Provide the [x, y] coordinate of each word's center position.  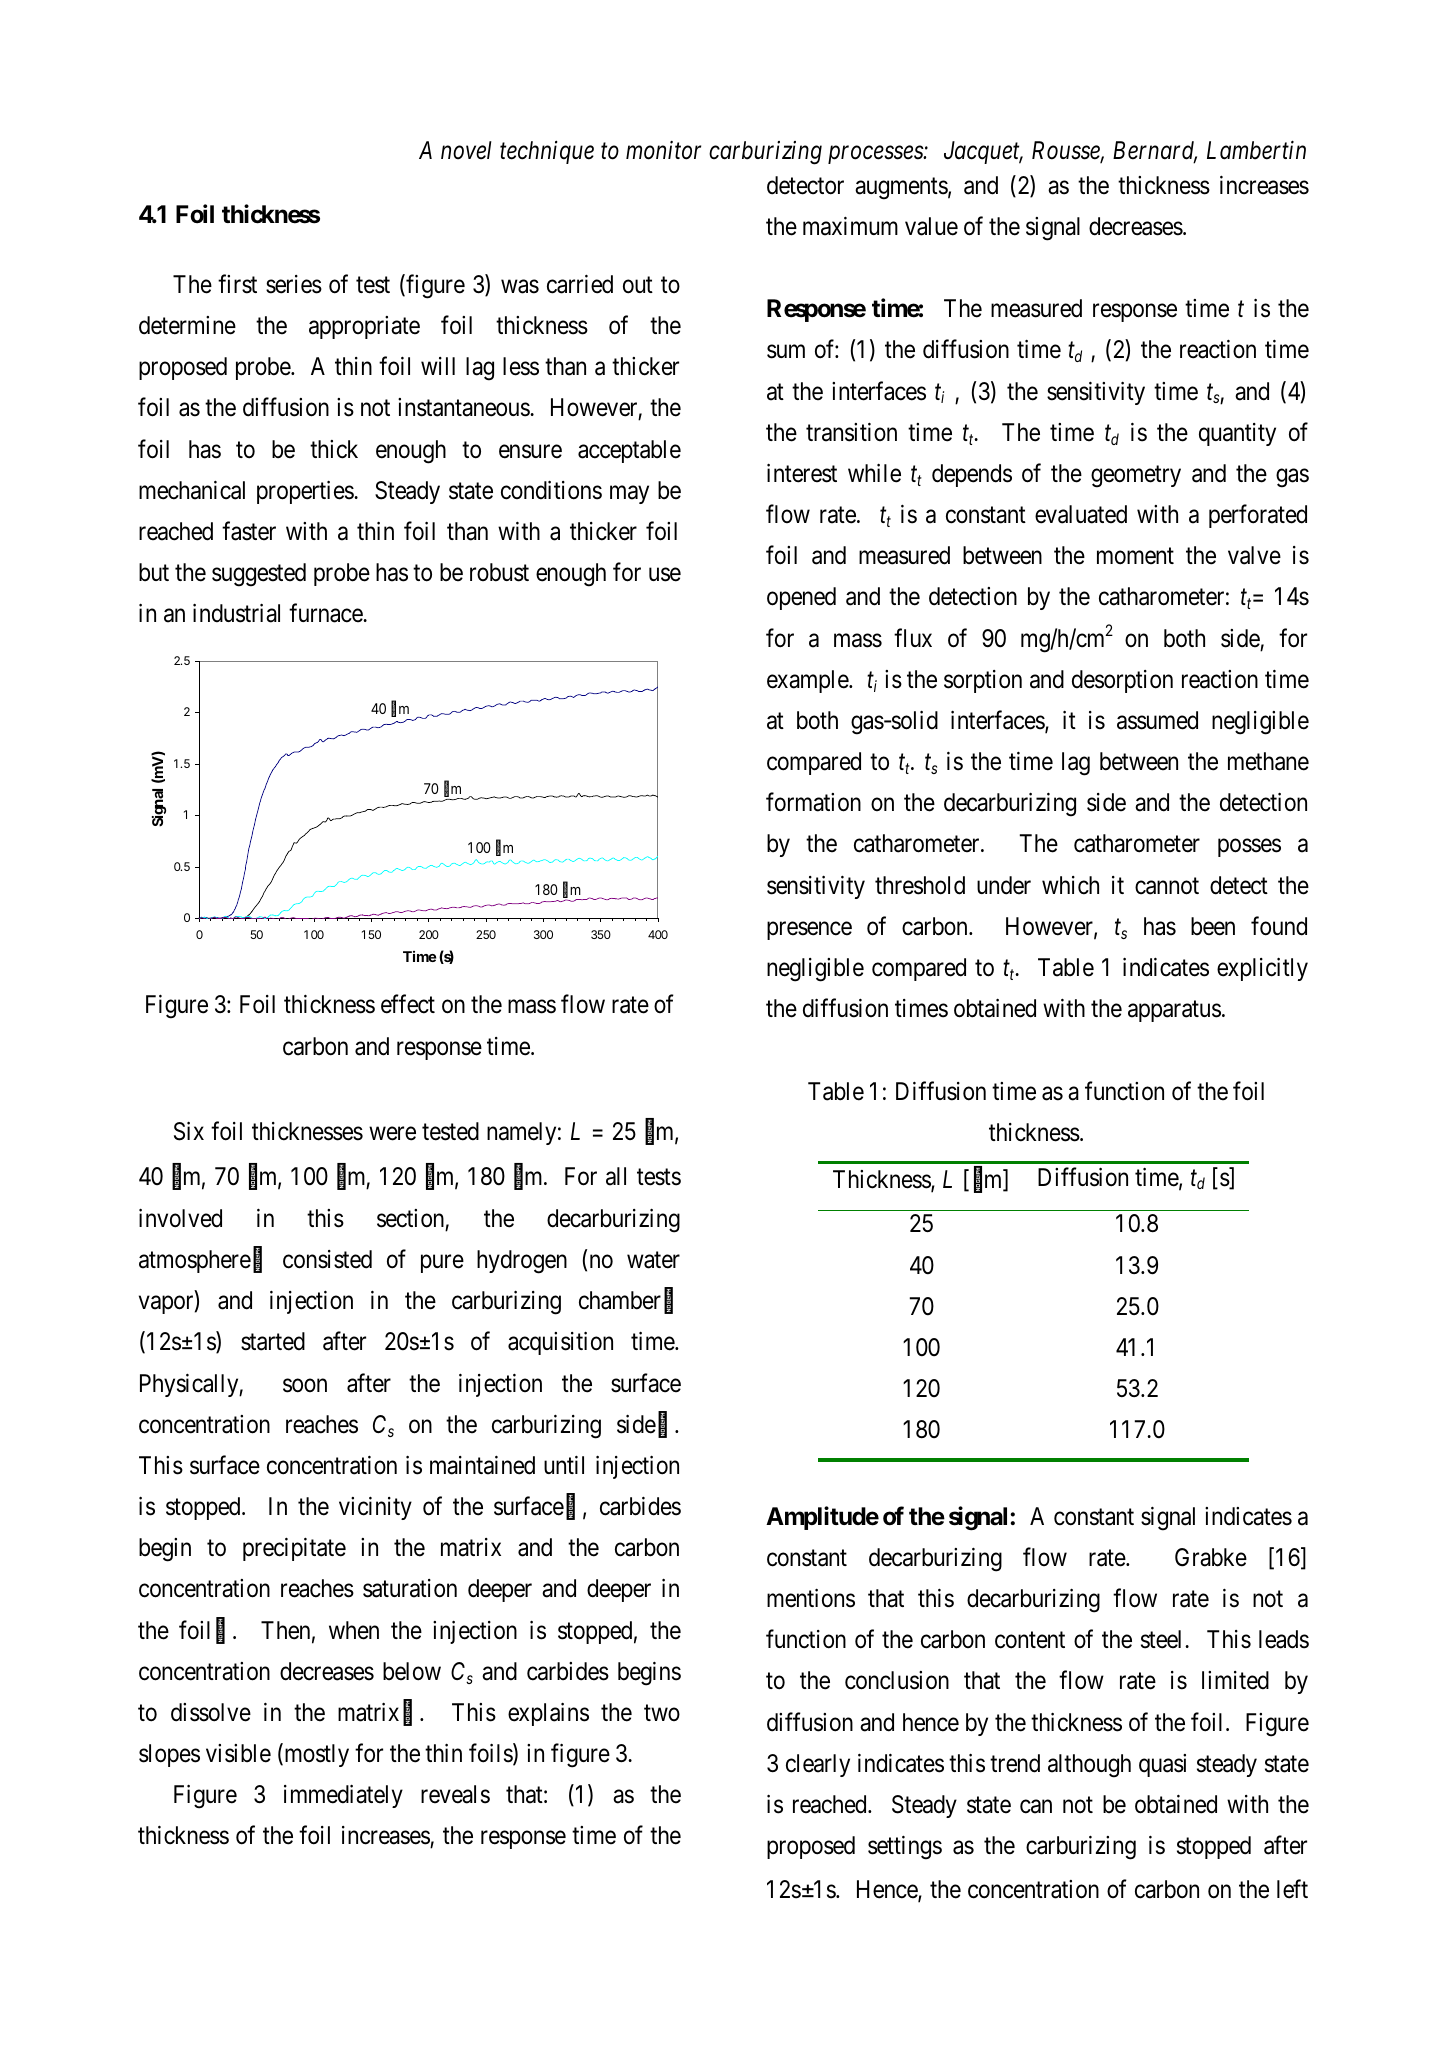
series [294, 284]
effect [408, 1004]
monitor [663, 150]
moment [1135, 556]
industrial [236, 613]
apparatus [1174, 1011]
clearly [818, 1765]
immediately [343, 1796]
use [665, 575]
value [931, 226]
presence [809, 931]
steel [1163, 1639]
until [564, 1464]
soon [305, 1385]
